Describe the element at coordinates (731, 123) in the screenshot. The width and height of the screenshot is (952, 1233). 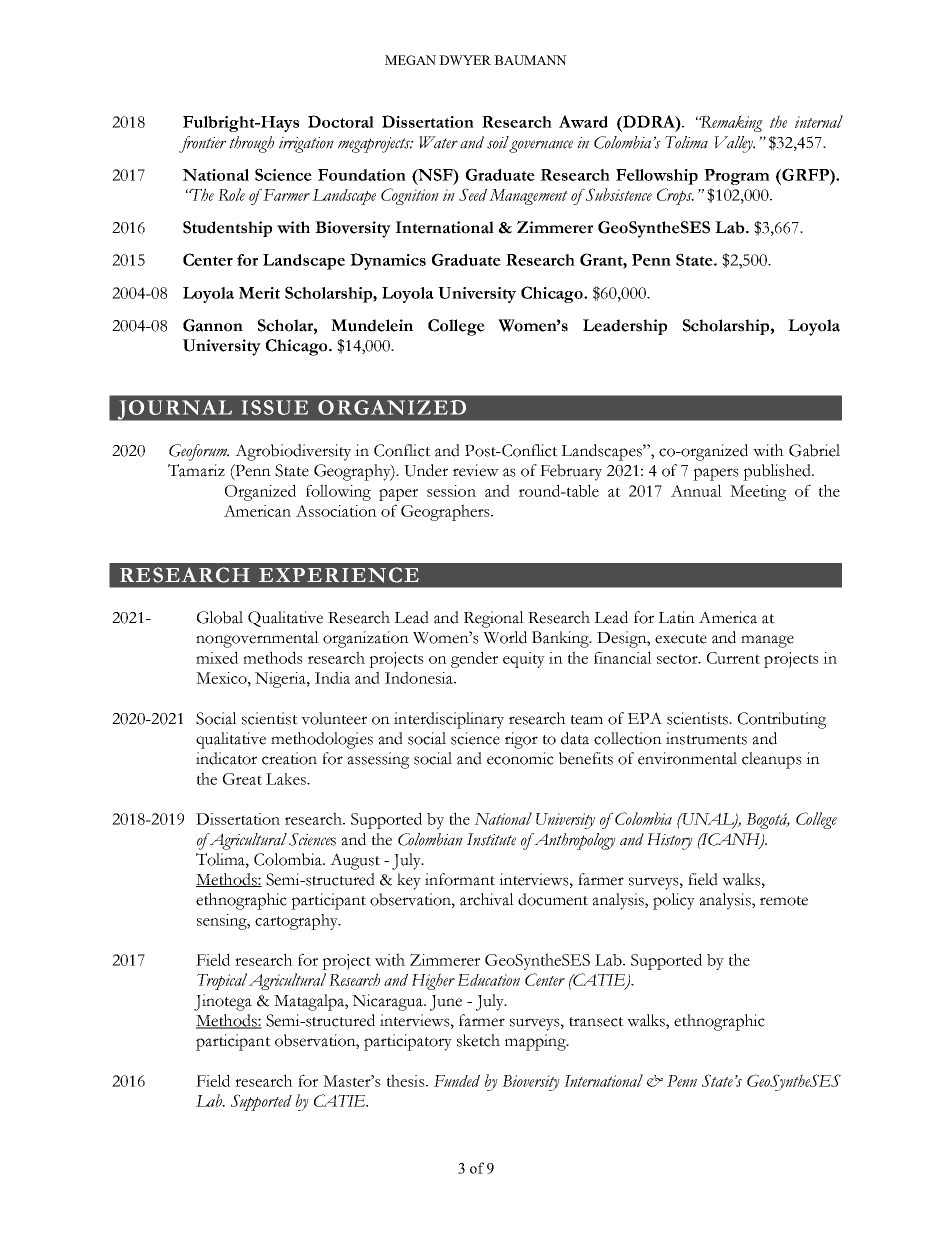
I see `Remaking` at that location.
